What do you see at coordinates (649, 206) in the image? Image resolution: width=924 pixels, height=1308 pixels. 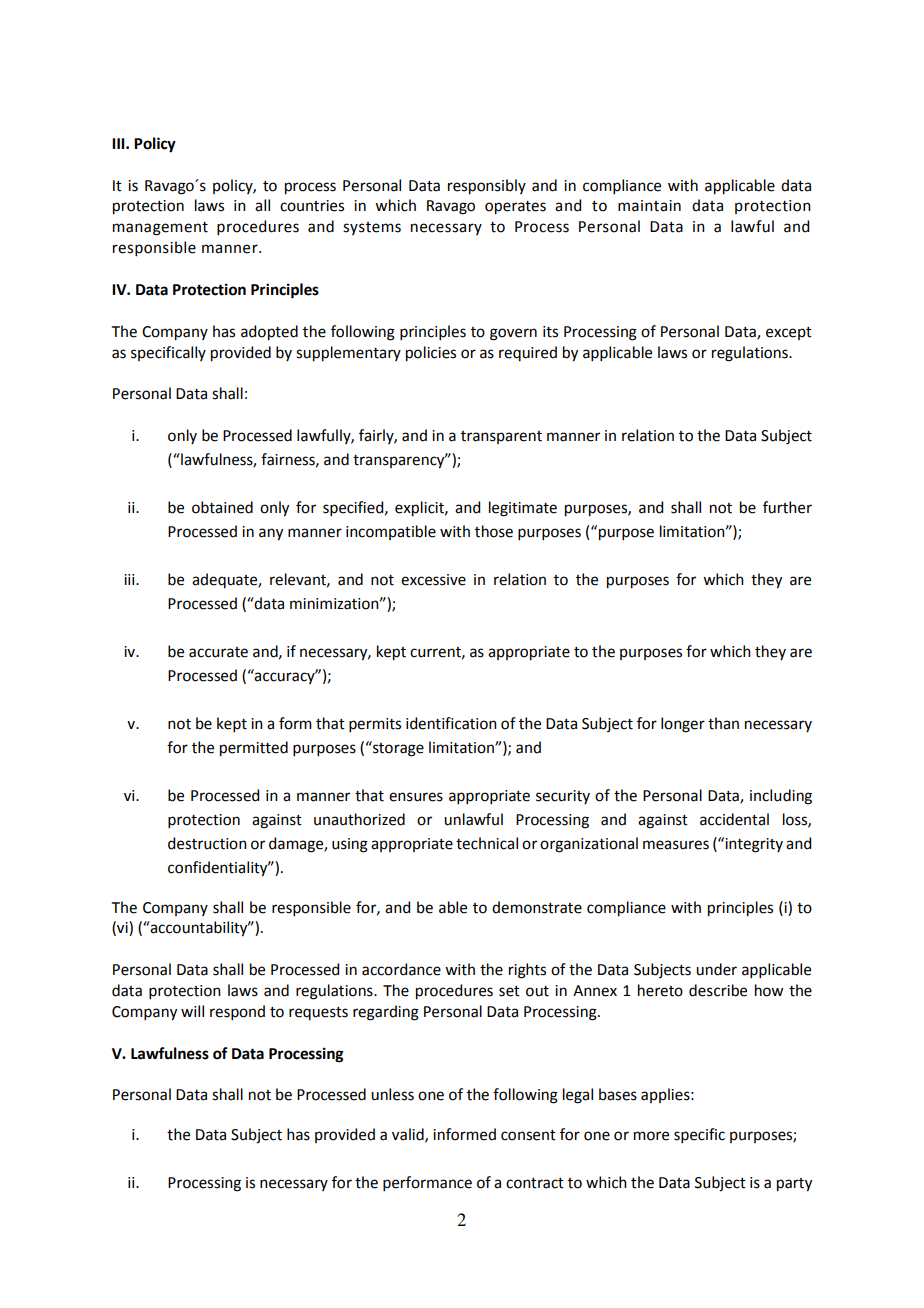 I see `maintain` at bounding box center [649, 206].
